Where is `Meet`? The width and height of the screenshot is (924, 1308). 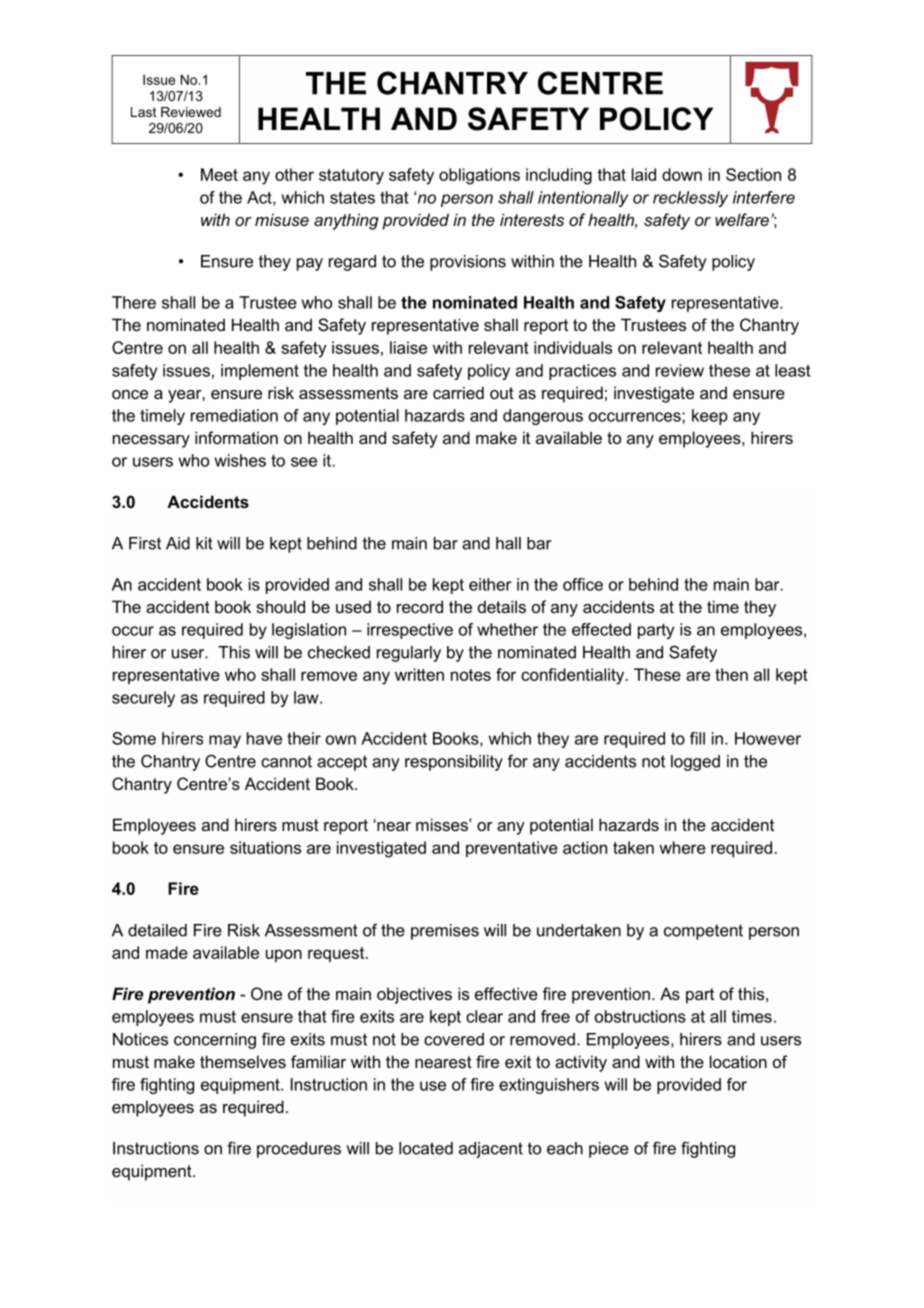 Meet is located at coordinates (219, 174).
